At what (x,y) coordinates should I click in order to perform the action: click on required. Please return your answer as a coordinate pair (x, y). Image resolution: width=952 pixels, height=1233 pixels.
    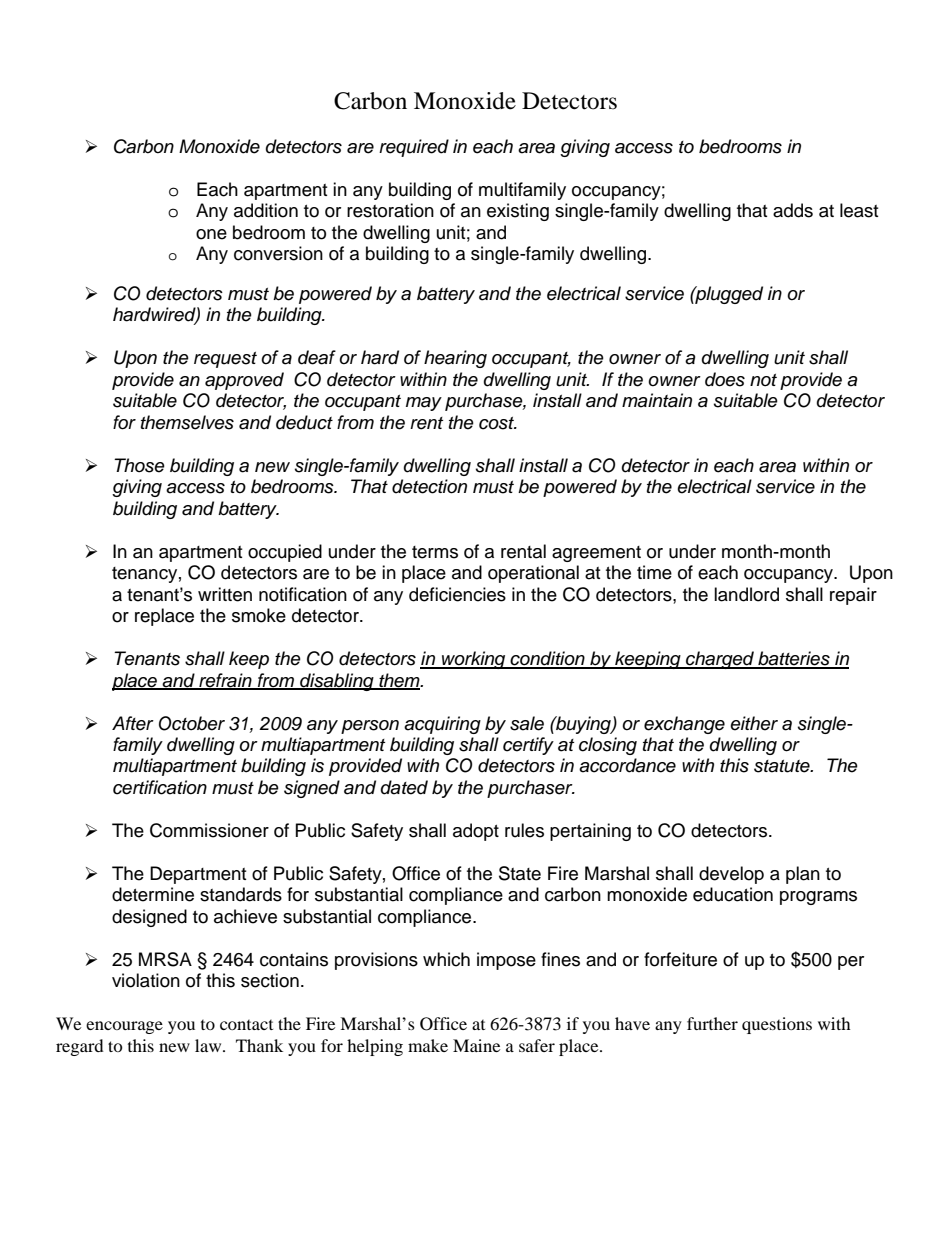
    Looking at the image, I should click on (414, 148).
